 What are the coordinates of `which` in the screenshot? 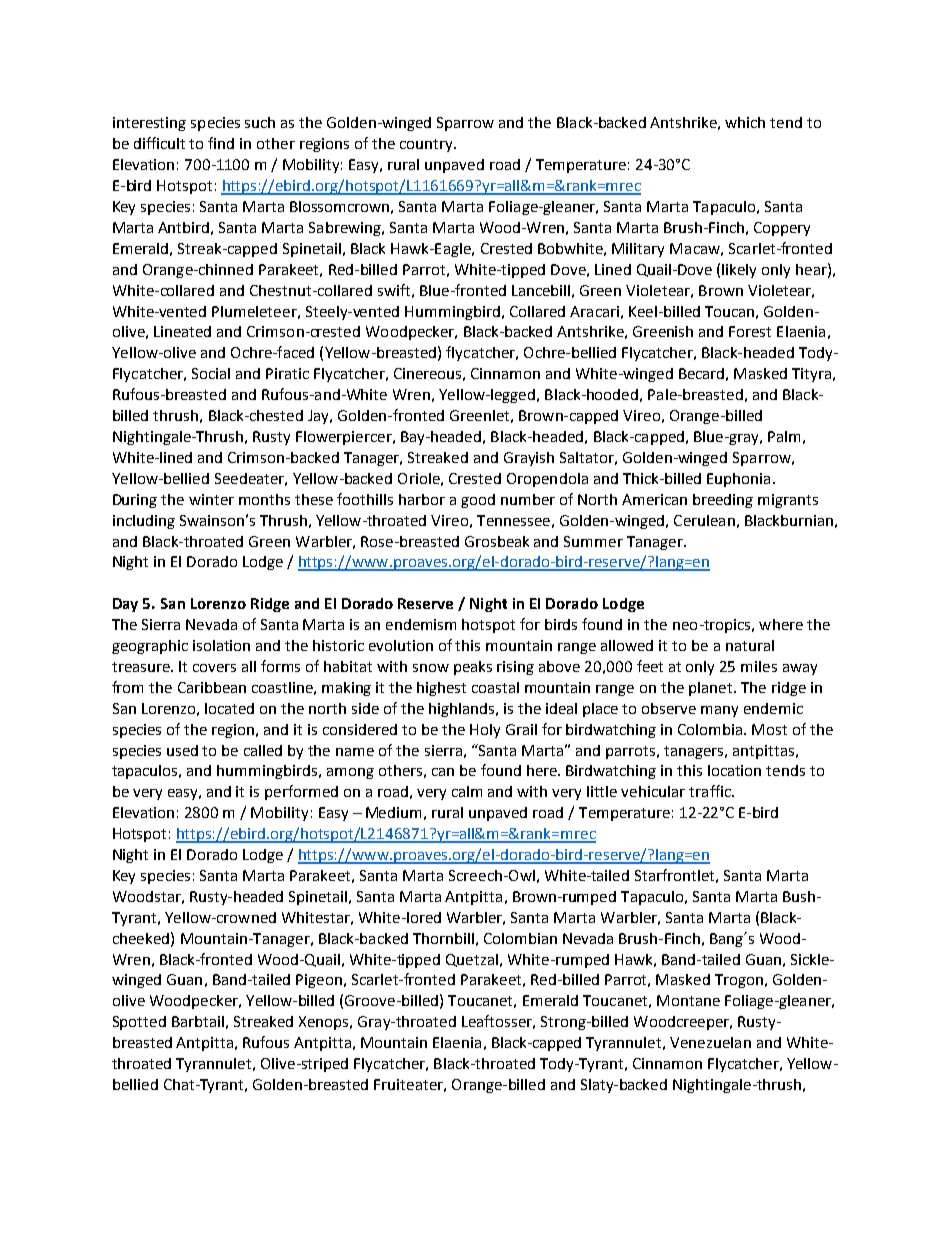 It's located at (745, 122).
